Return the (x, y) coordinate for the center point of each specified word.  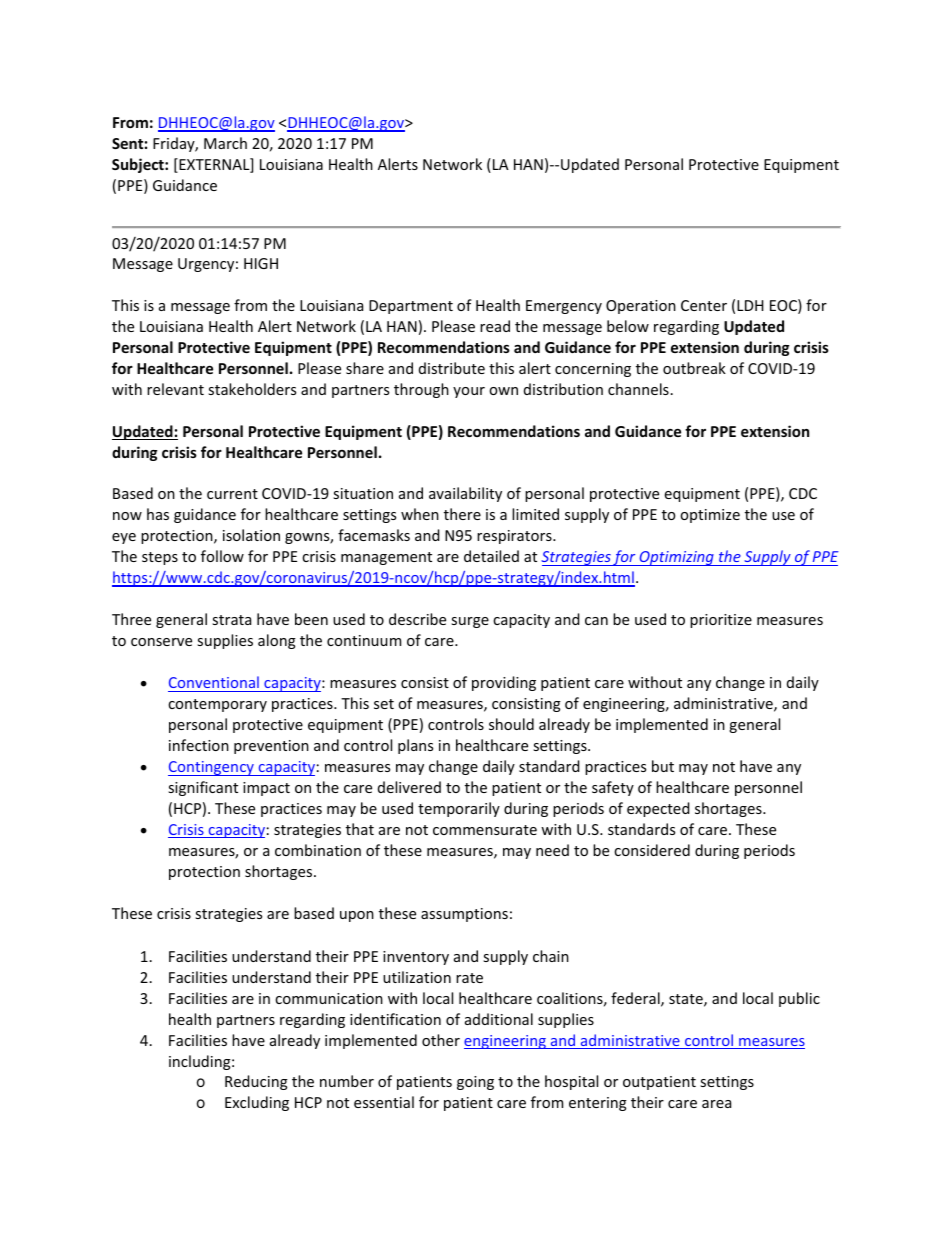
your (469, 392)
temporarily (459, 809)
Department (411, 307)
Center (704, 305)
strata (231, 620)
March (225, 143)
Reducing (256, 1082)
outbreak (694, 368)
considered (652, 850)
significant (203, 788)
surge (470, 622)
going (475, 1083)
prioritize (721, 621)
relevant (175, 389)
